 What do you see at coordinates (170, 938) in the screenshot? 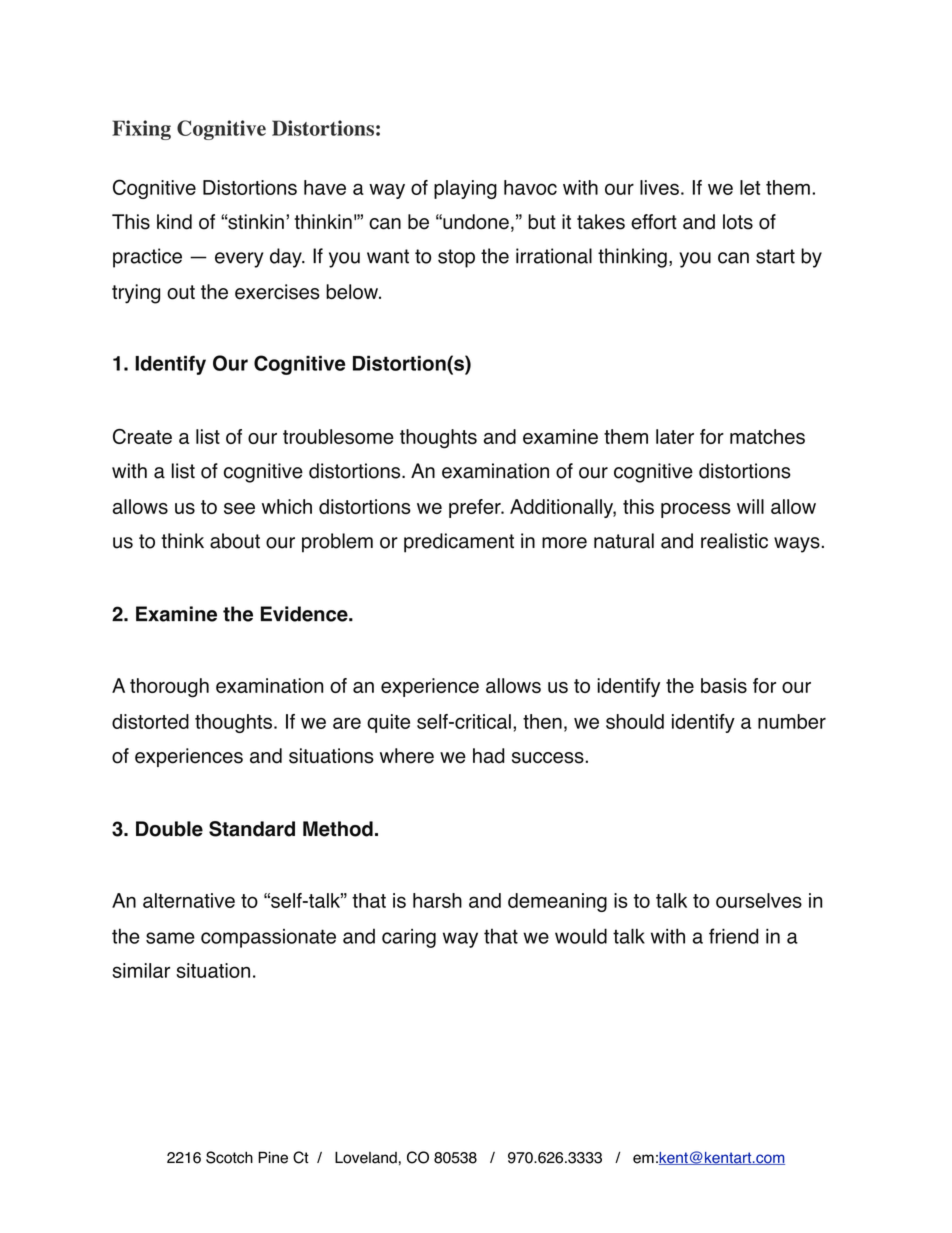
I see `same` at bounding box center [170, 938].
